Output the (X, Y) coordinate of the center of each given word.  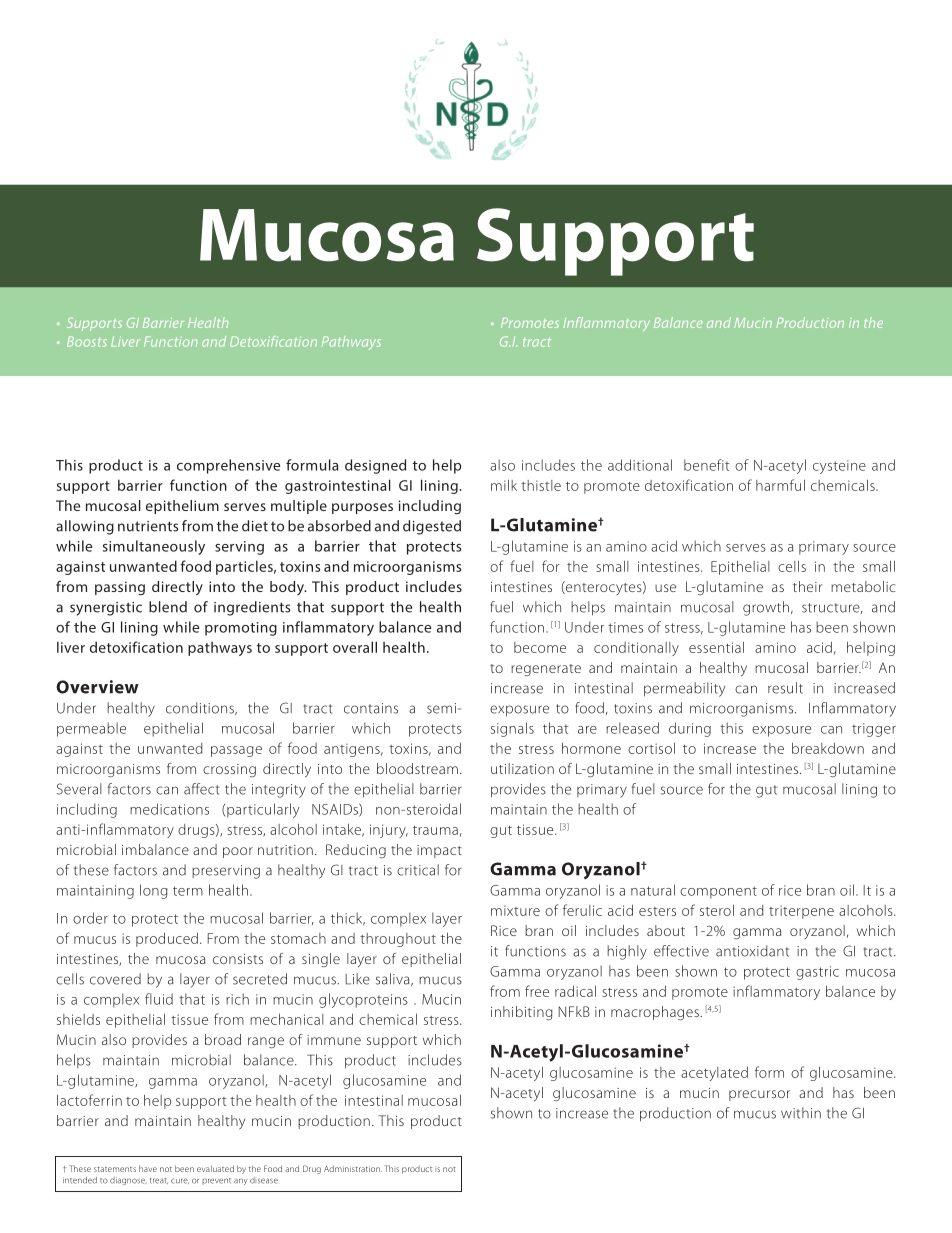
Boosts (87, 341)
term (188, 891)
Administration (353, 1168)
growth (766, 608)
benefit (707, 465)
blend (168, 607)
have (148, 1168)
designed (375, 466)
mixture (515, 910)
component (718, 892)
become (540, 647)
